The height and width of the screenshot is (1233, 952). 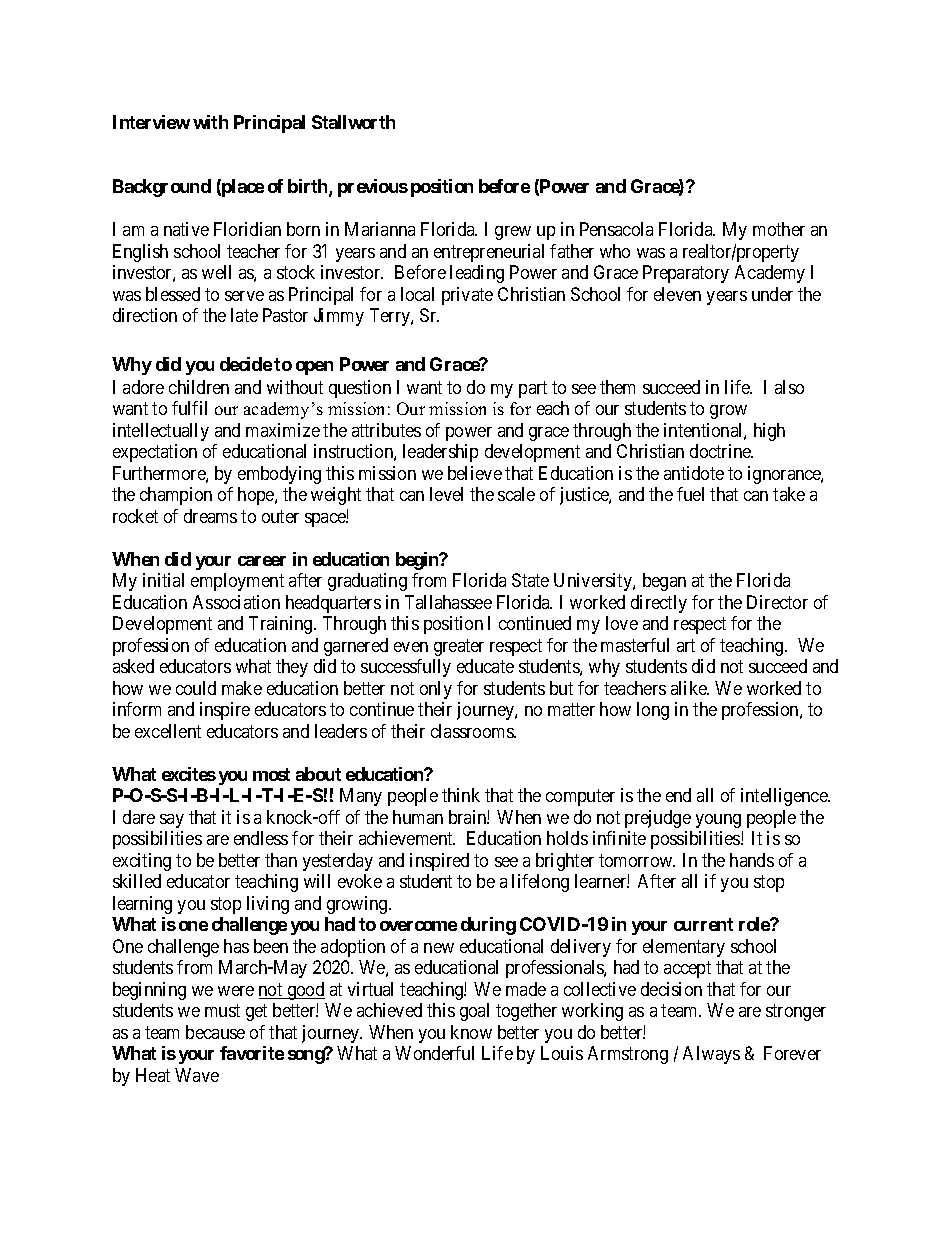 What do you see at coordinates (475, 473) in the screenshot?
I see `believe` at bounding box center [475, 473].
